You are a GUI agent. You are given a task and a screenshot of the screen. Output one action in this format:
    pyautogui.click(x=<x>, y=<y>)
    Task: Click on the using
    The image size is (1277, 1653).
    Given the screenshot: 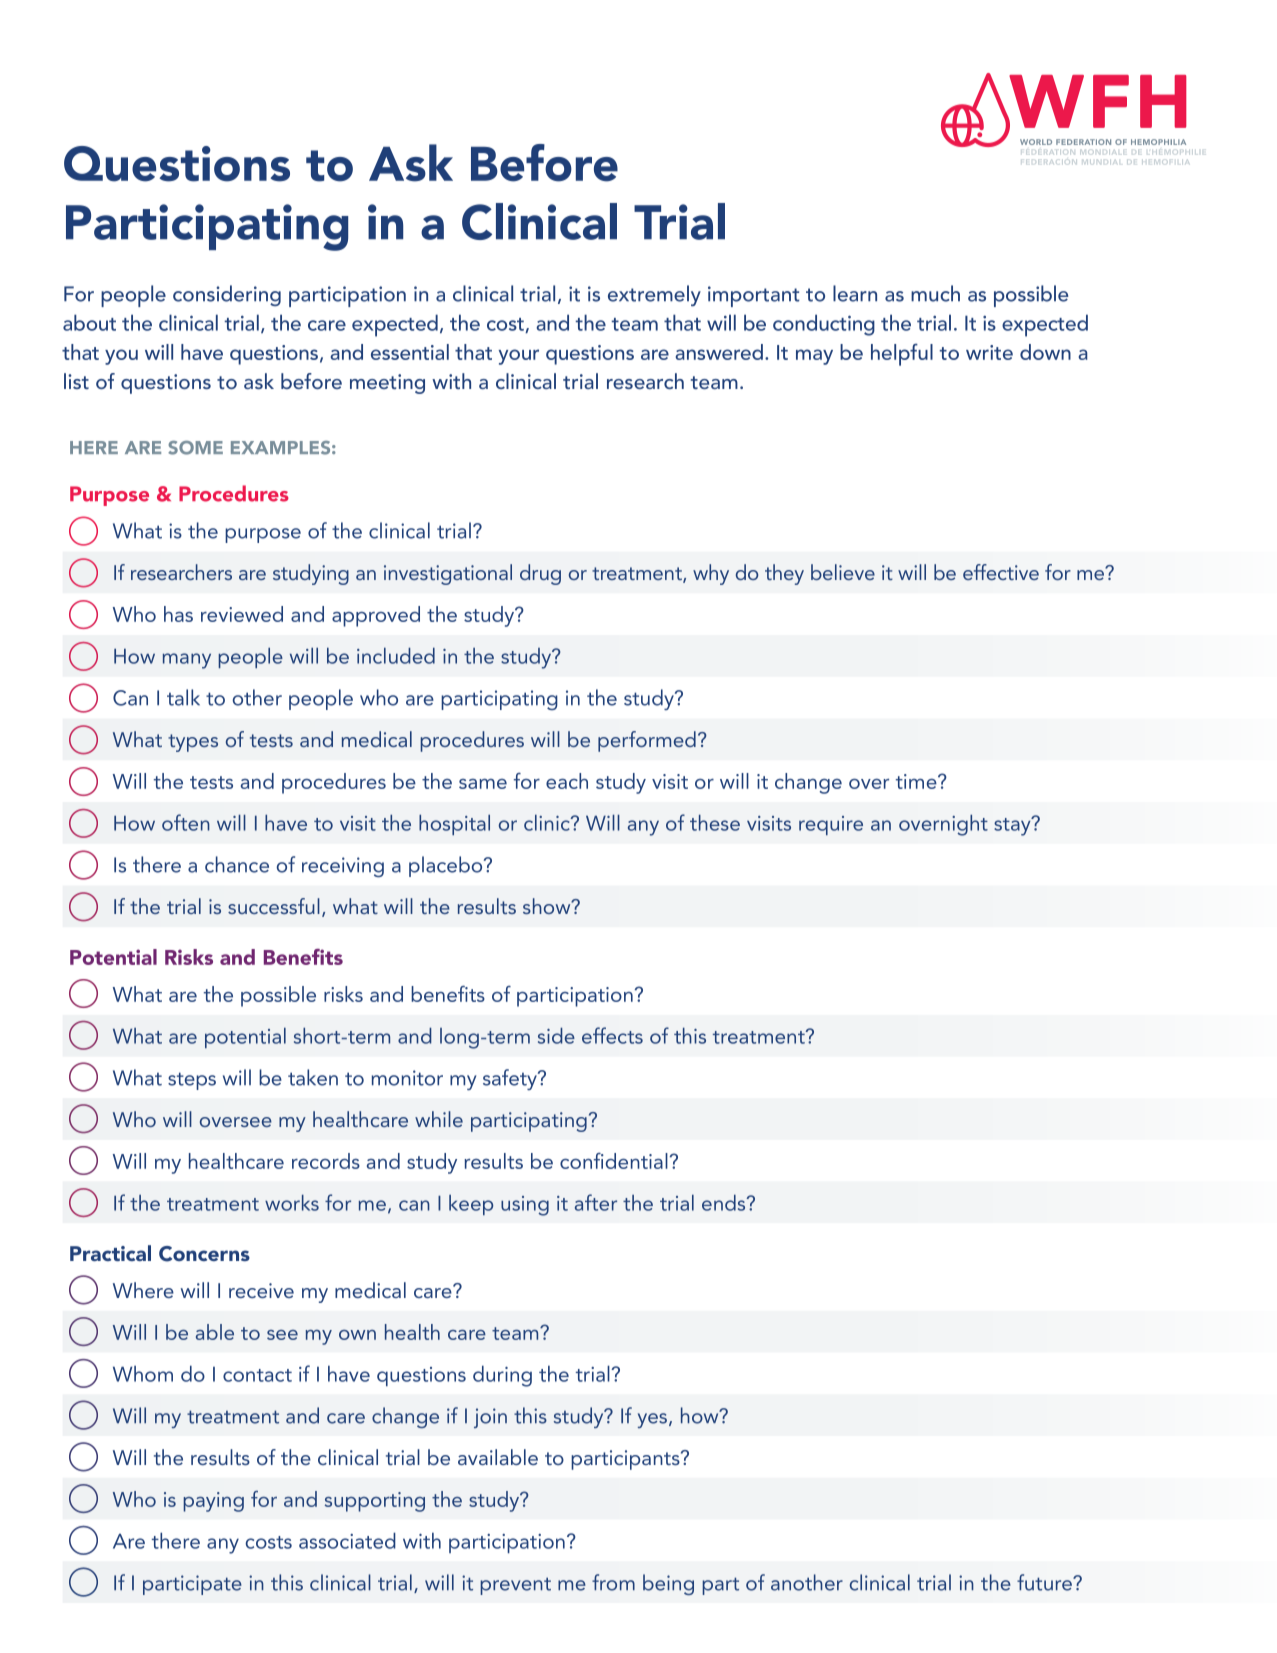 What is the action you would take?
    pyautogui.click(x=525, y=1206)
